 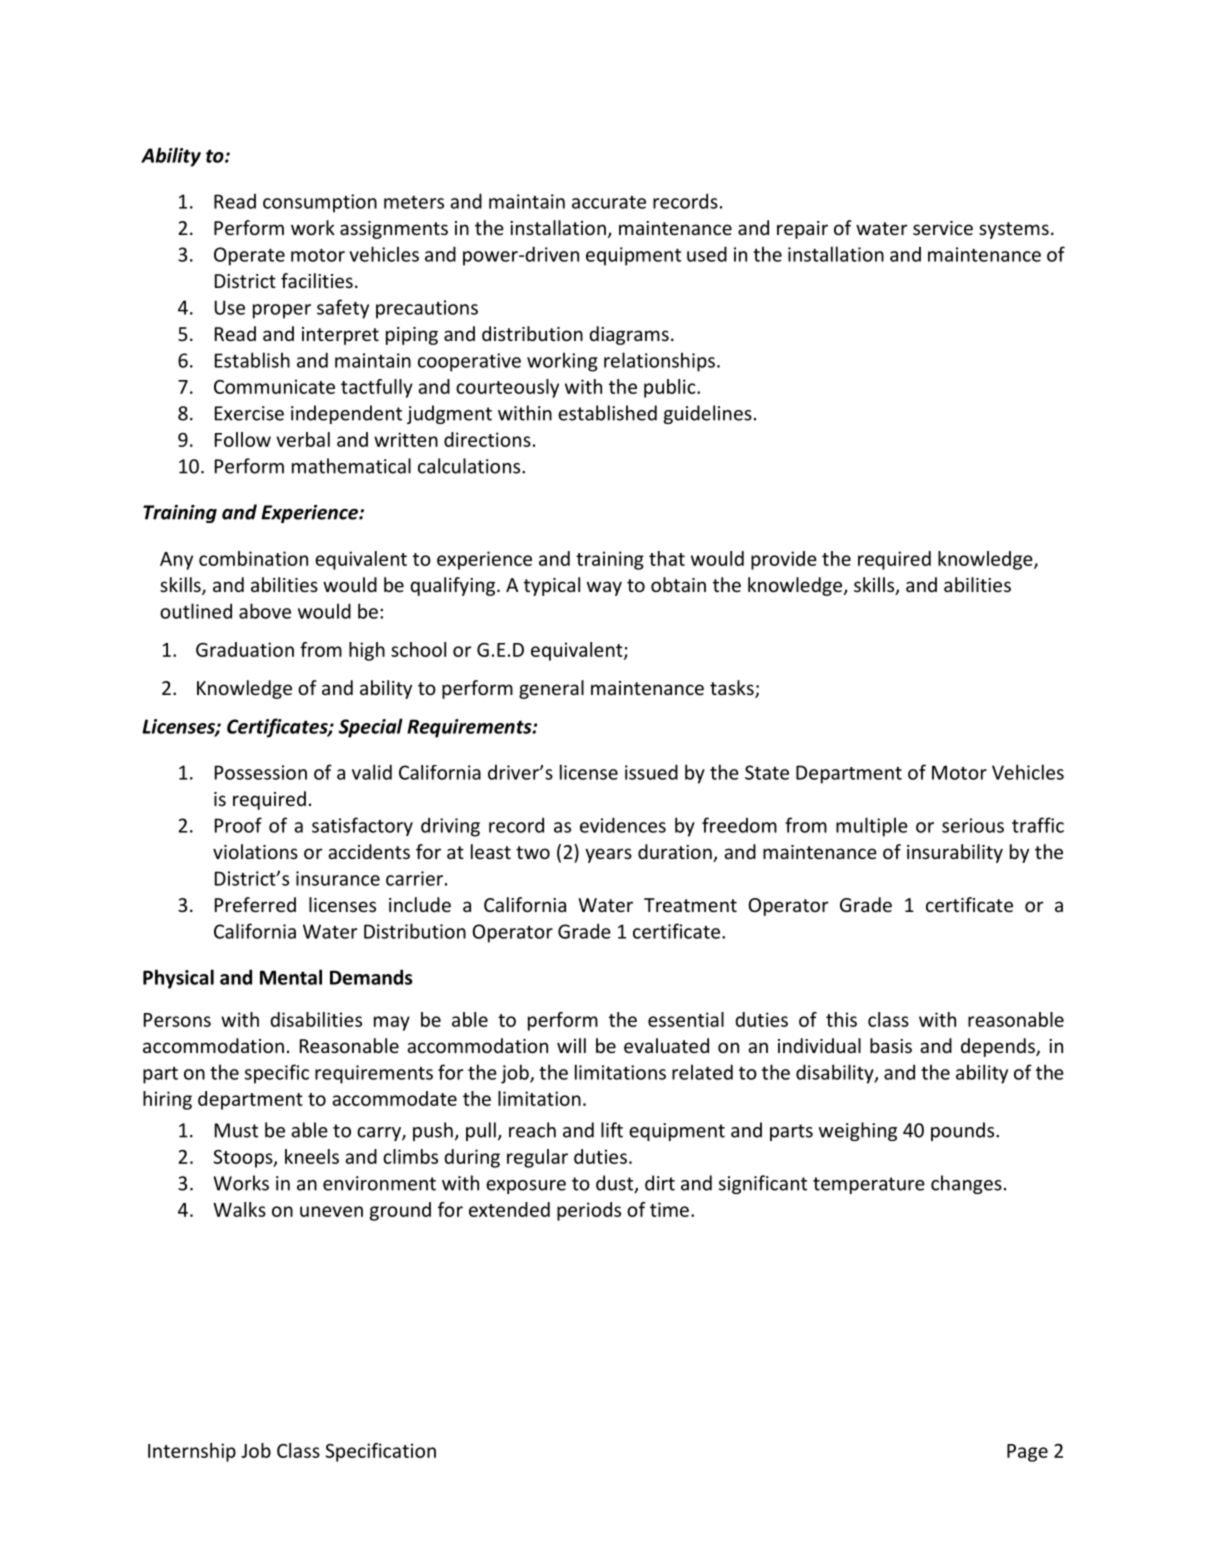 I want to click on accurate, so click(x=609, y=202).
